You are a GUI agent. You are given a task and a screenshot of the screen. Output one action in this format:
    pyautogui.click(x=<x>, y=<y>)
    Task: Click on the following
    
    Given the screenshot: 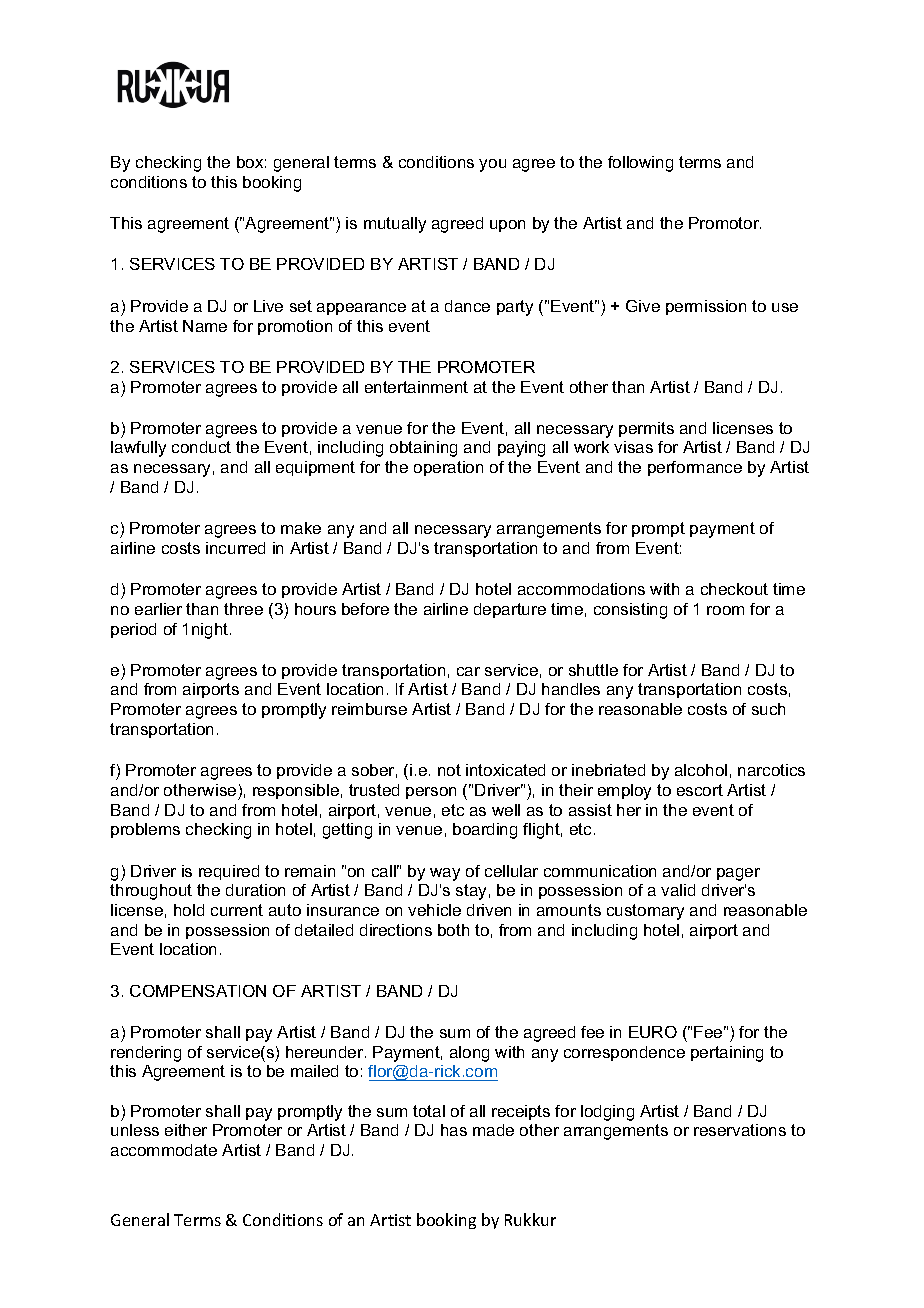 What is the action you would take?
    pyautogui.click(x=640, y=164)
